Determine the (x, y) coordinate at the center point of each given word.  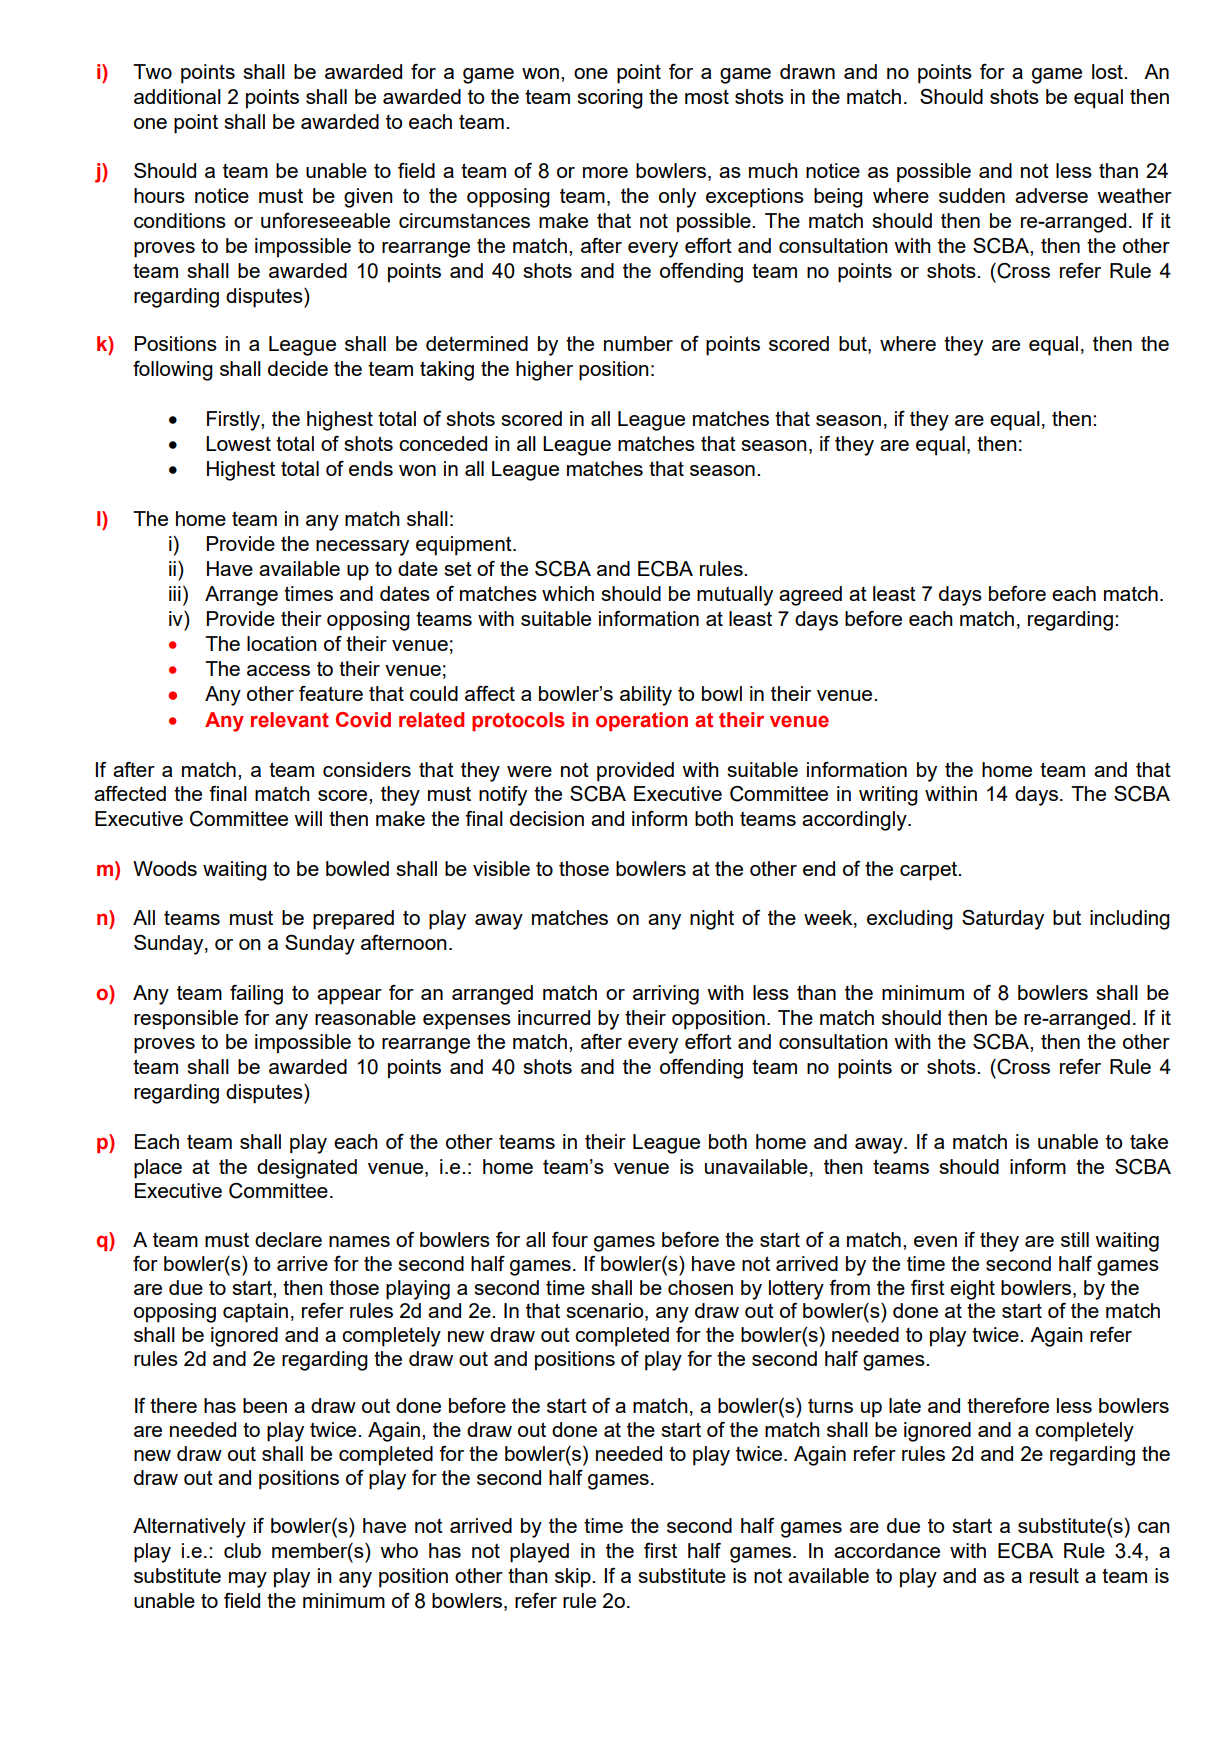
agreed (810, 596)
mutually (735, 596)
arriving (666, 995)
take (1149, 1141)
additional (177, 96)
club (242, 1550)
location (282, 643)
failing (256, 995)
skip (574, 1578)
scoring (610, 99)
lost (1108, 71)
